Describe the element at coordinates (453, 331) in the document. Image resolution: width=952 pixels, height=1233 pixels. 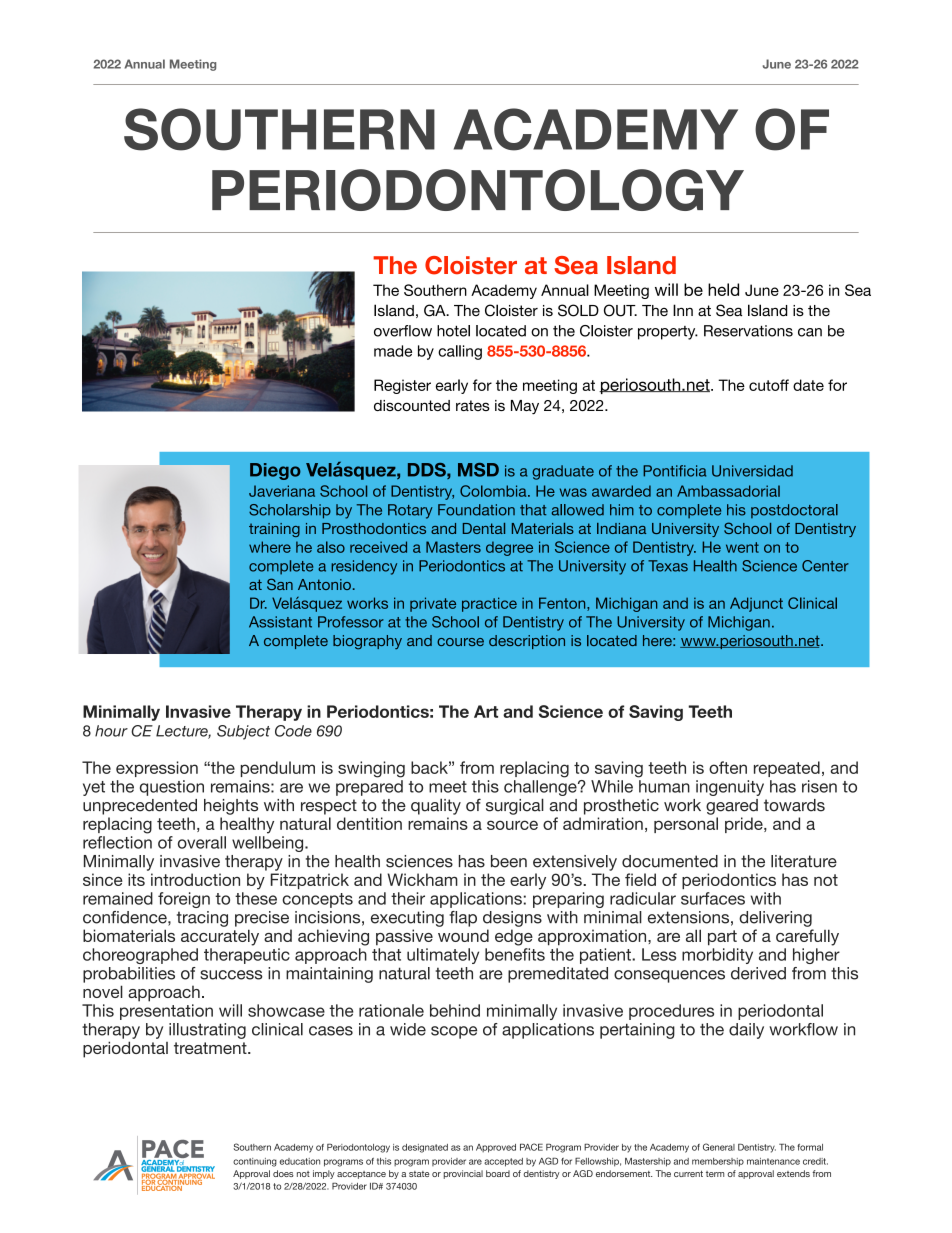
I see `hotel` at that location.
